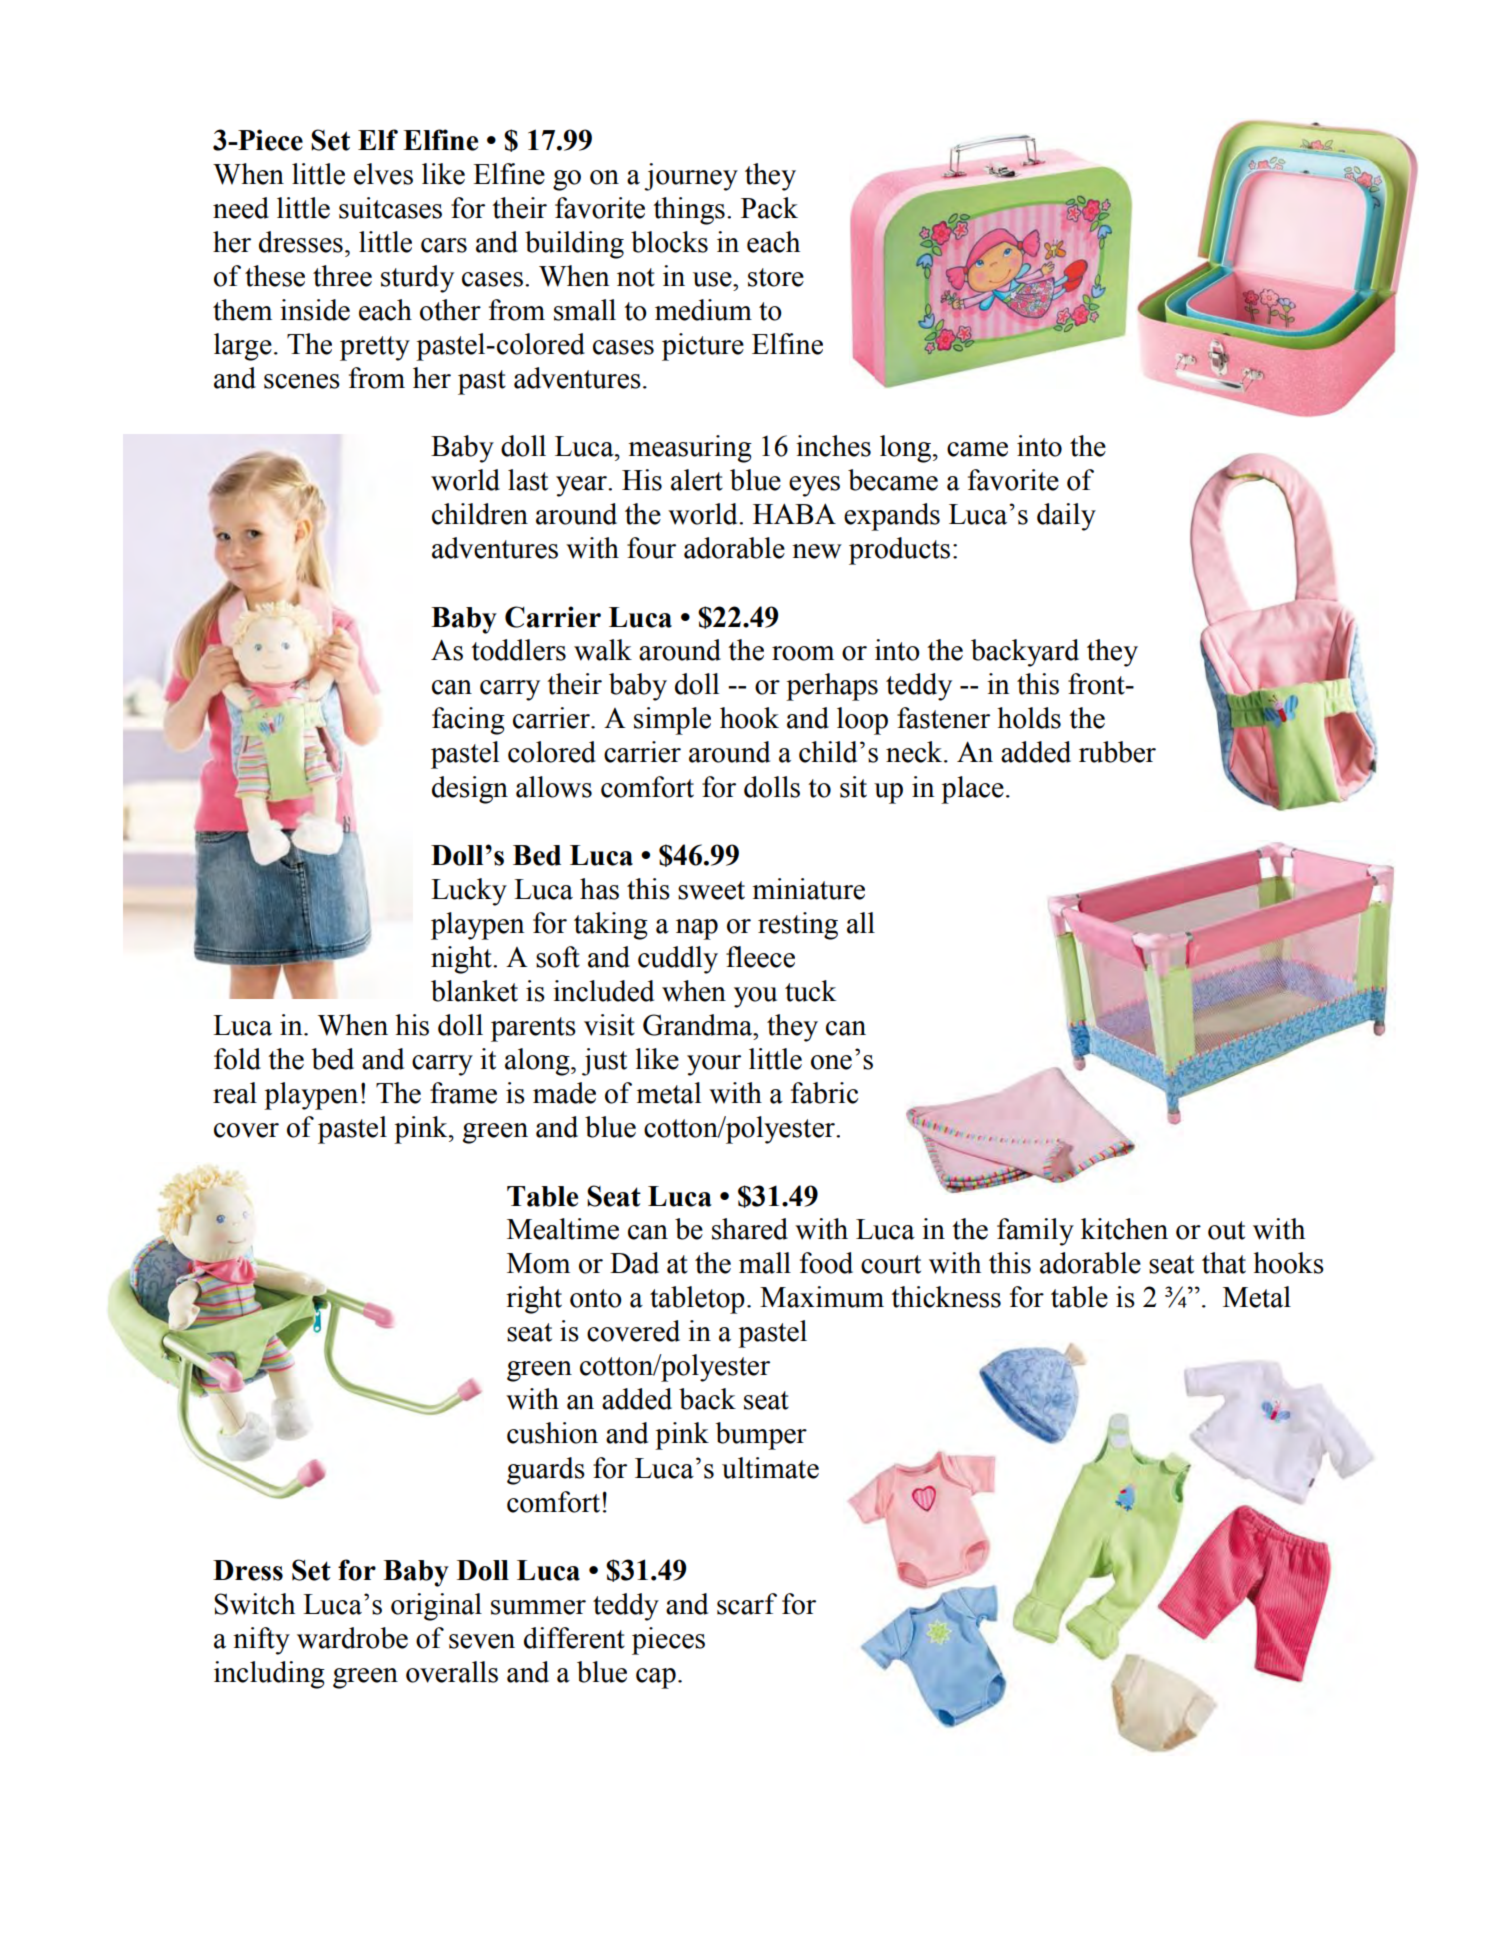  I want to click on elves, so click(383, 174).
